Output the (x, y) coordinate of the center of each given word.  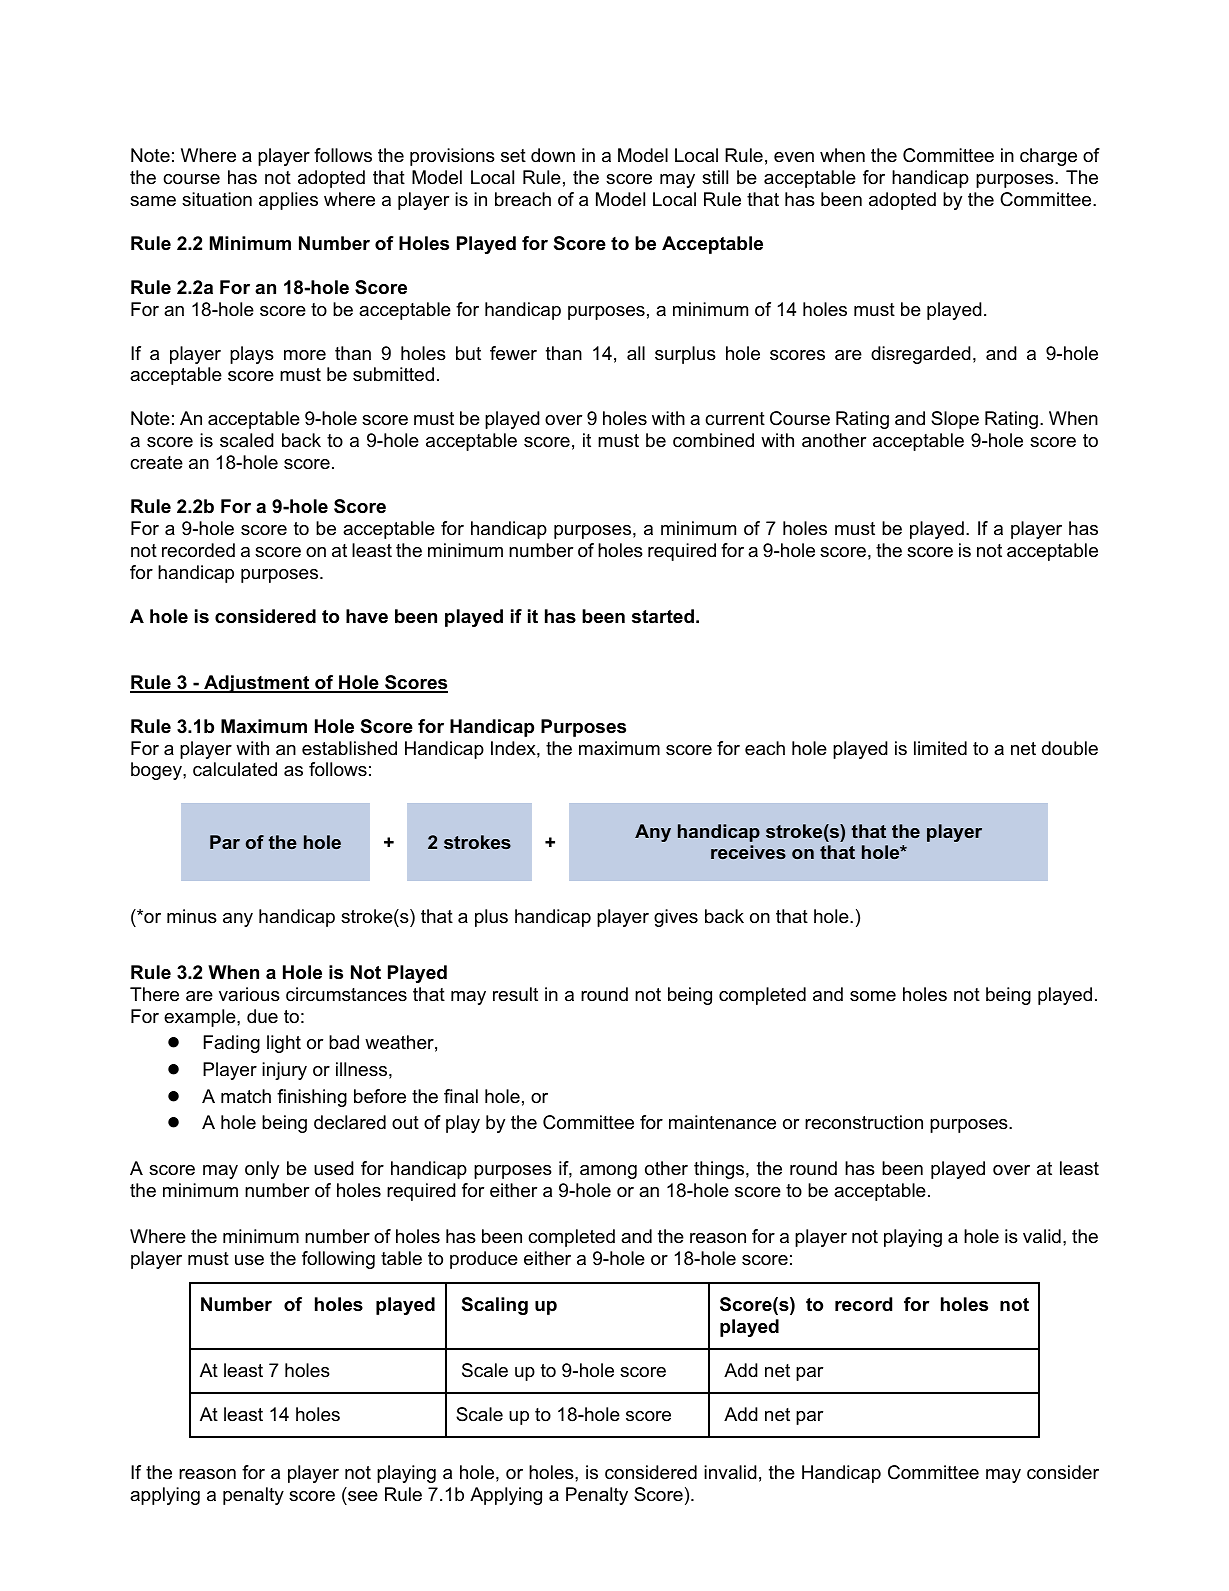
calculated (235, 769)
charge (1048, 157)
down (553, 155)
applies (288, 201)
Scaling (495, 1306)
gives (676, 918)
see (362, 1498)
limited (940, 748)
